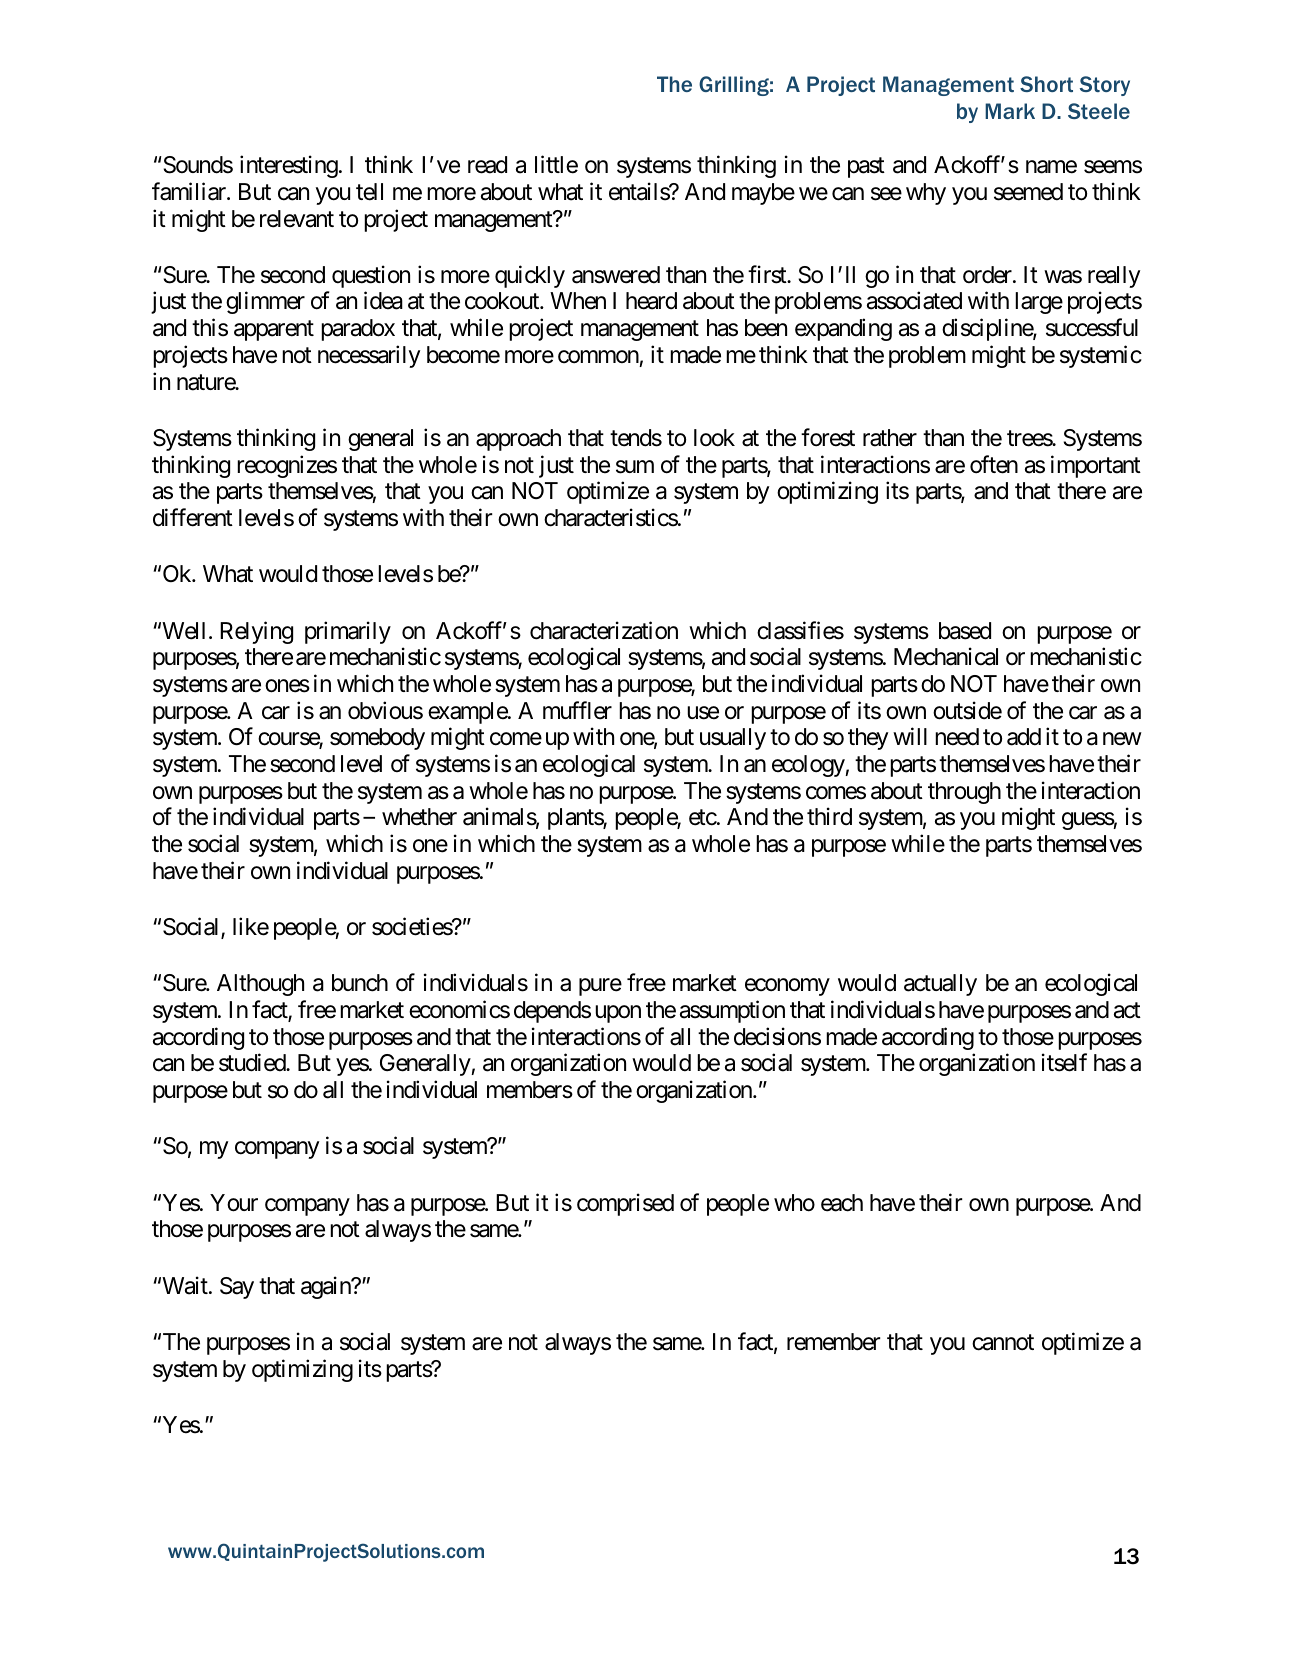 This image has height=1672, width=1292. I want to click on interesting, so click(289, 166).
